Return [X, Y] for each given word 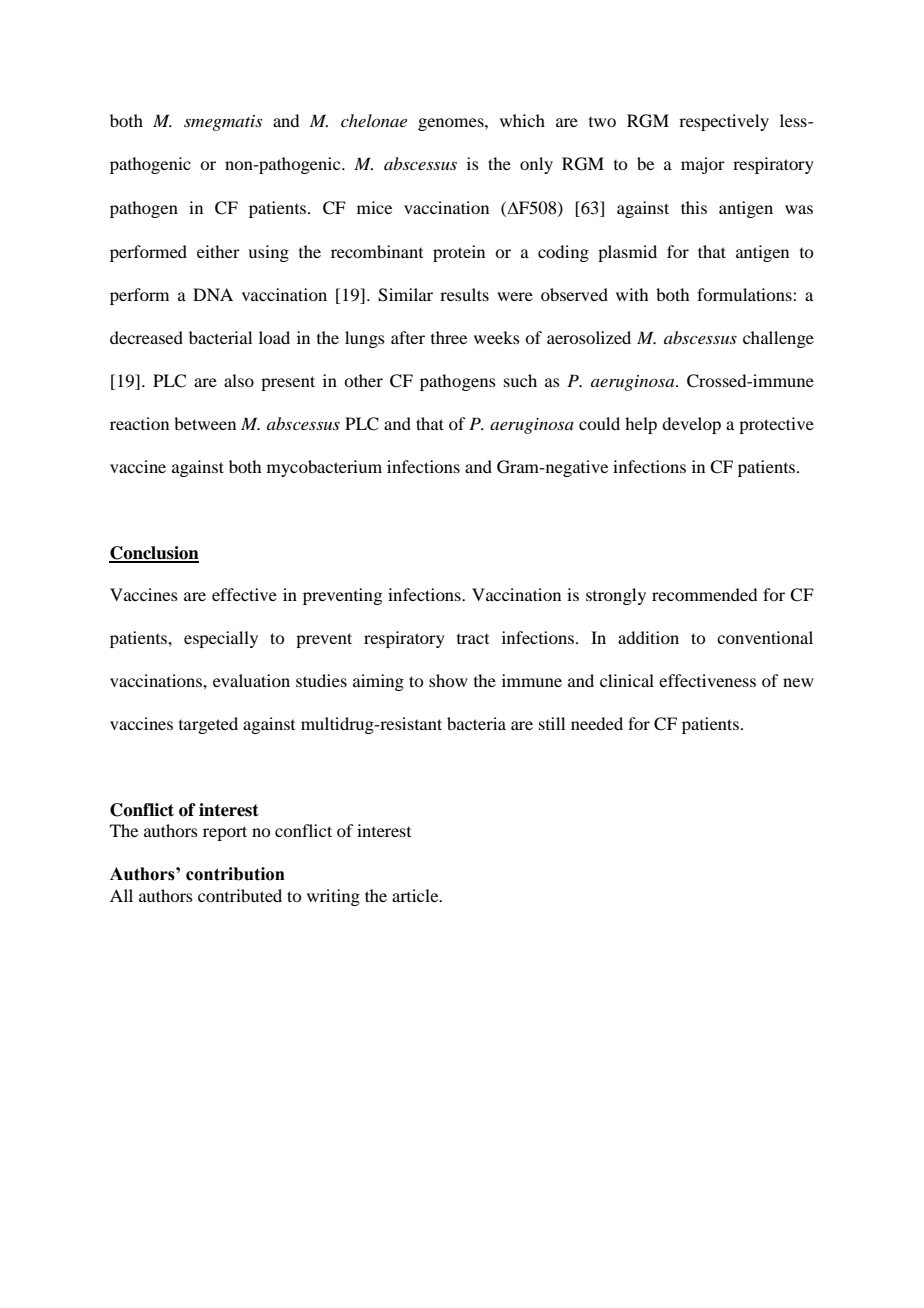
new [798, 682]
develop [691, 425]
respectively [724, 122]
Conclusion [154, 554]
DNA [213, 294]
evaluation [251, 680]
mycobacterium [324, 468]
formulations [745, 294]
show [448, 680]
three [449, 337]
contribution [235, 874]
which [522, 120]
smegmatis [223, 123]
